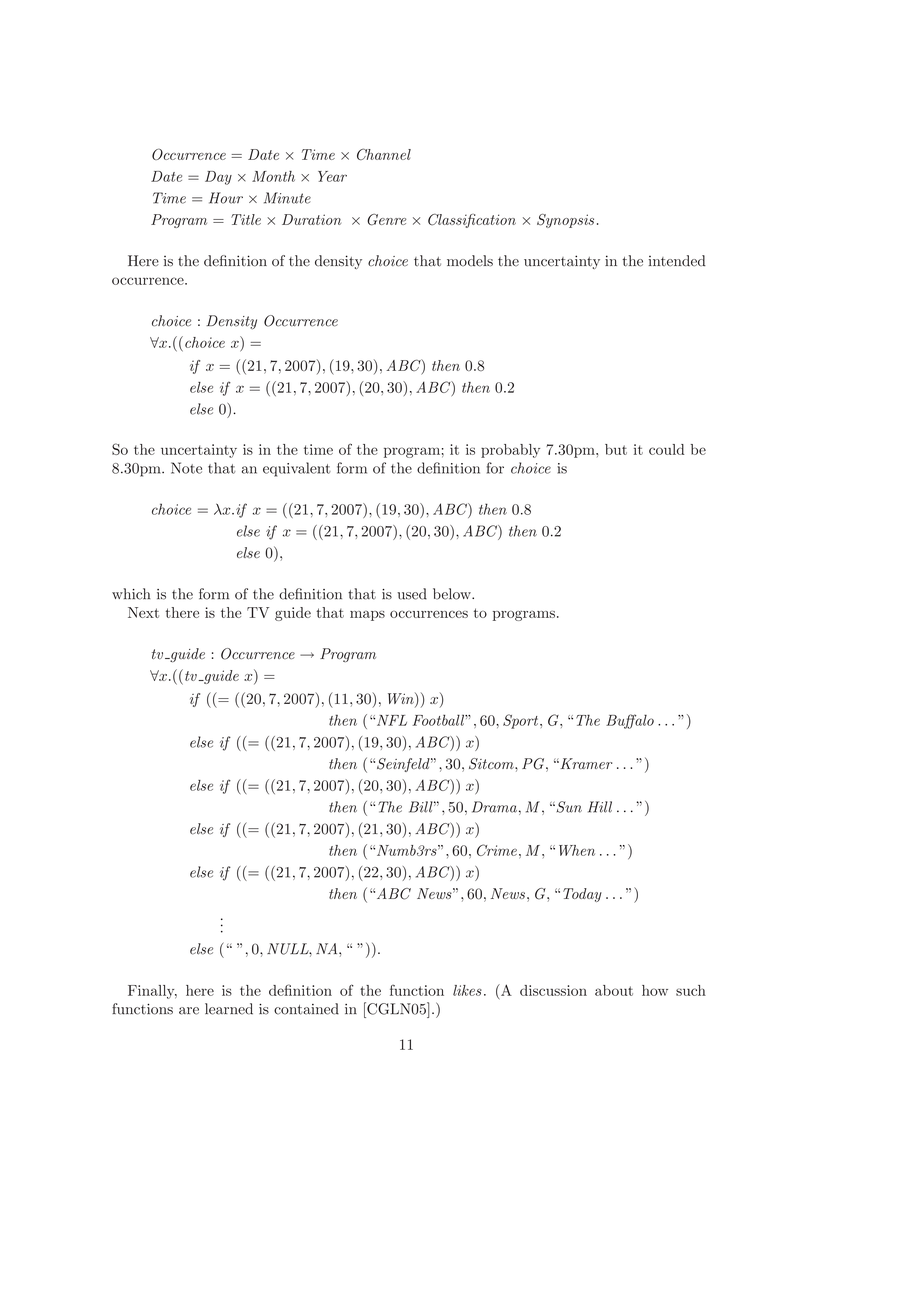 This page has height=1308, width=924. What do you see at coordinates (384, 154) in the page?
I see `Channel` at bounding box center [384, 154].
